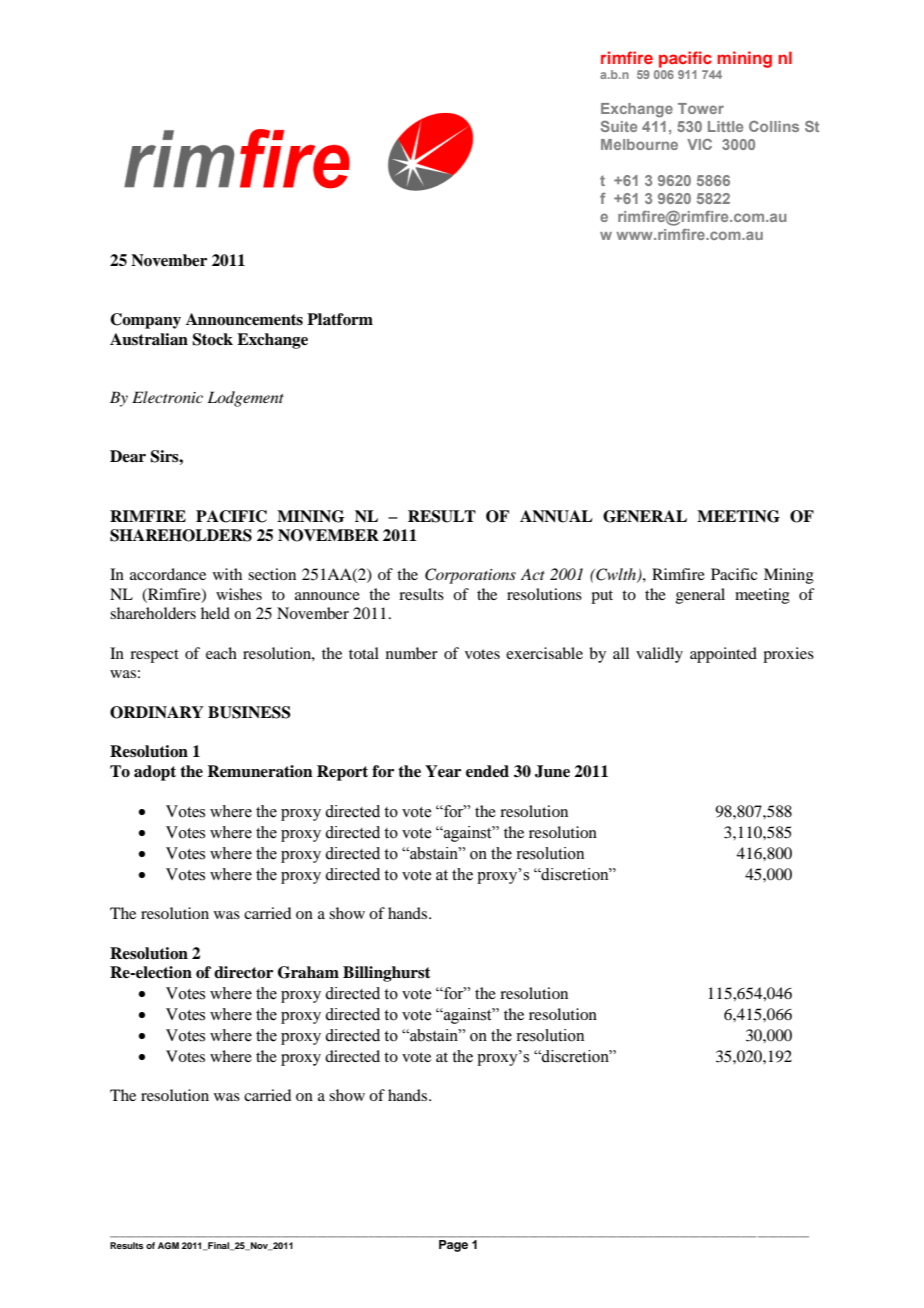  Describe the element at coordinates (227, 574) in the screenshot. I see `with` at that location.
